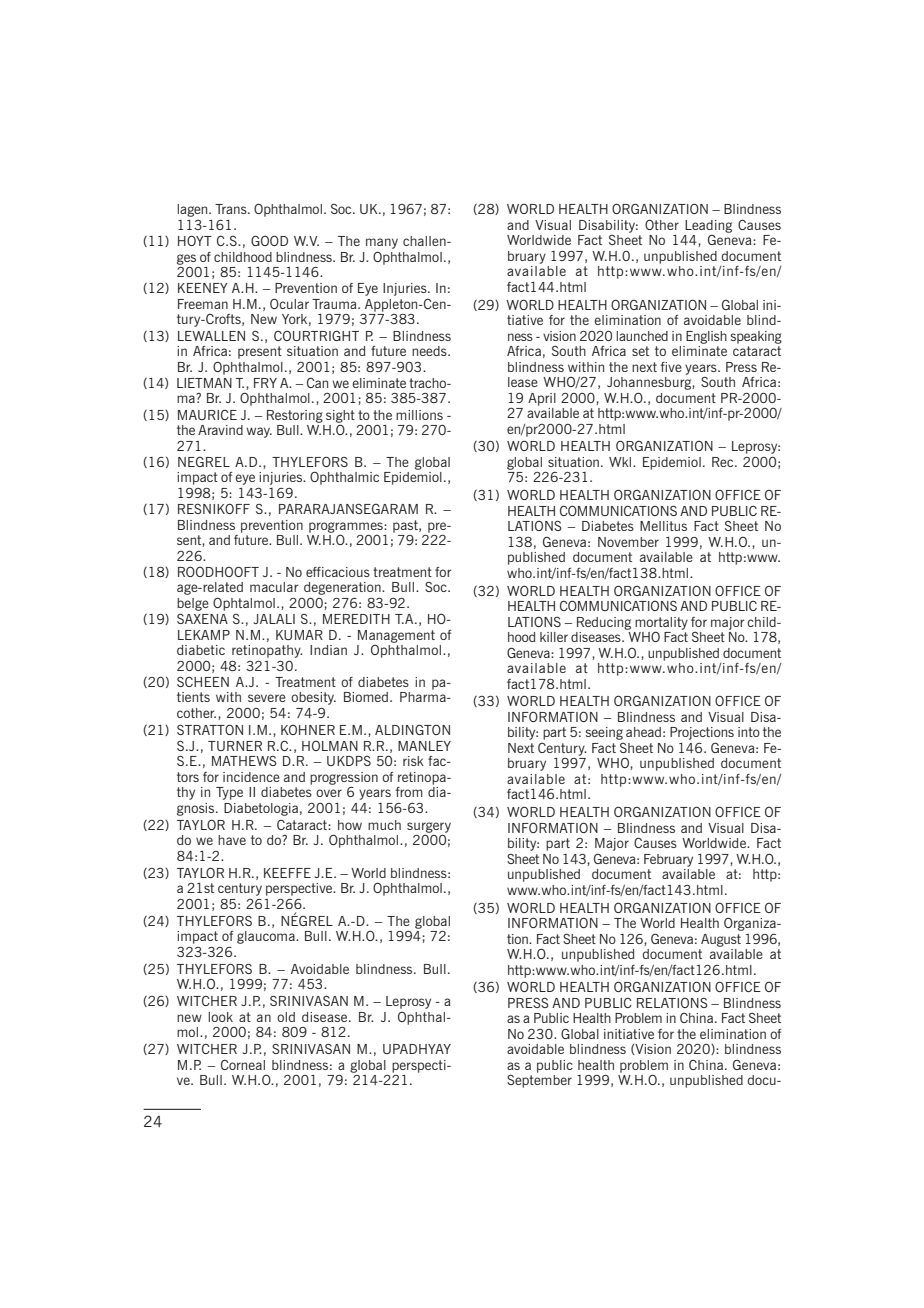 This screenshot has width=924, height=1308. Describe the element at coordinates (269, 240) in the screenshot. I see `GOOD` at that location.
